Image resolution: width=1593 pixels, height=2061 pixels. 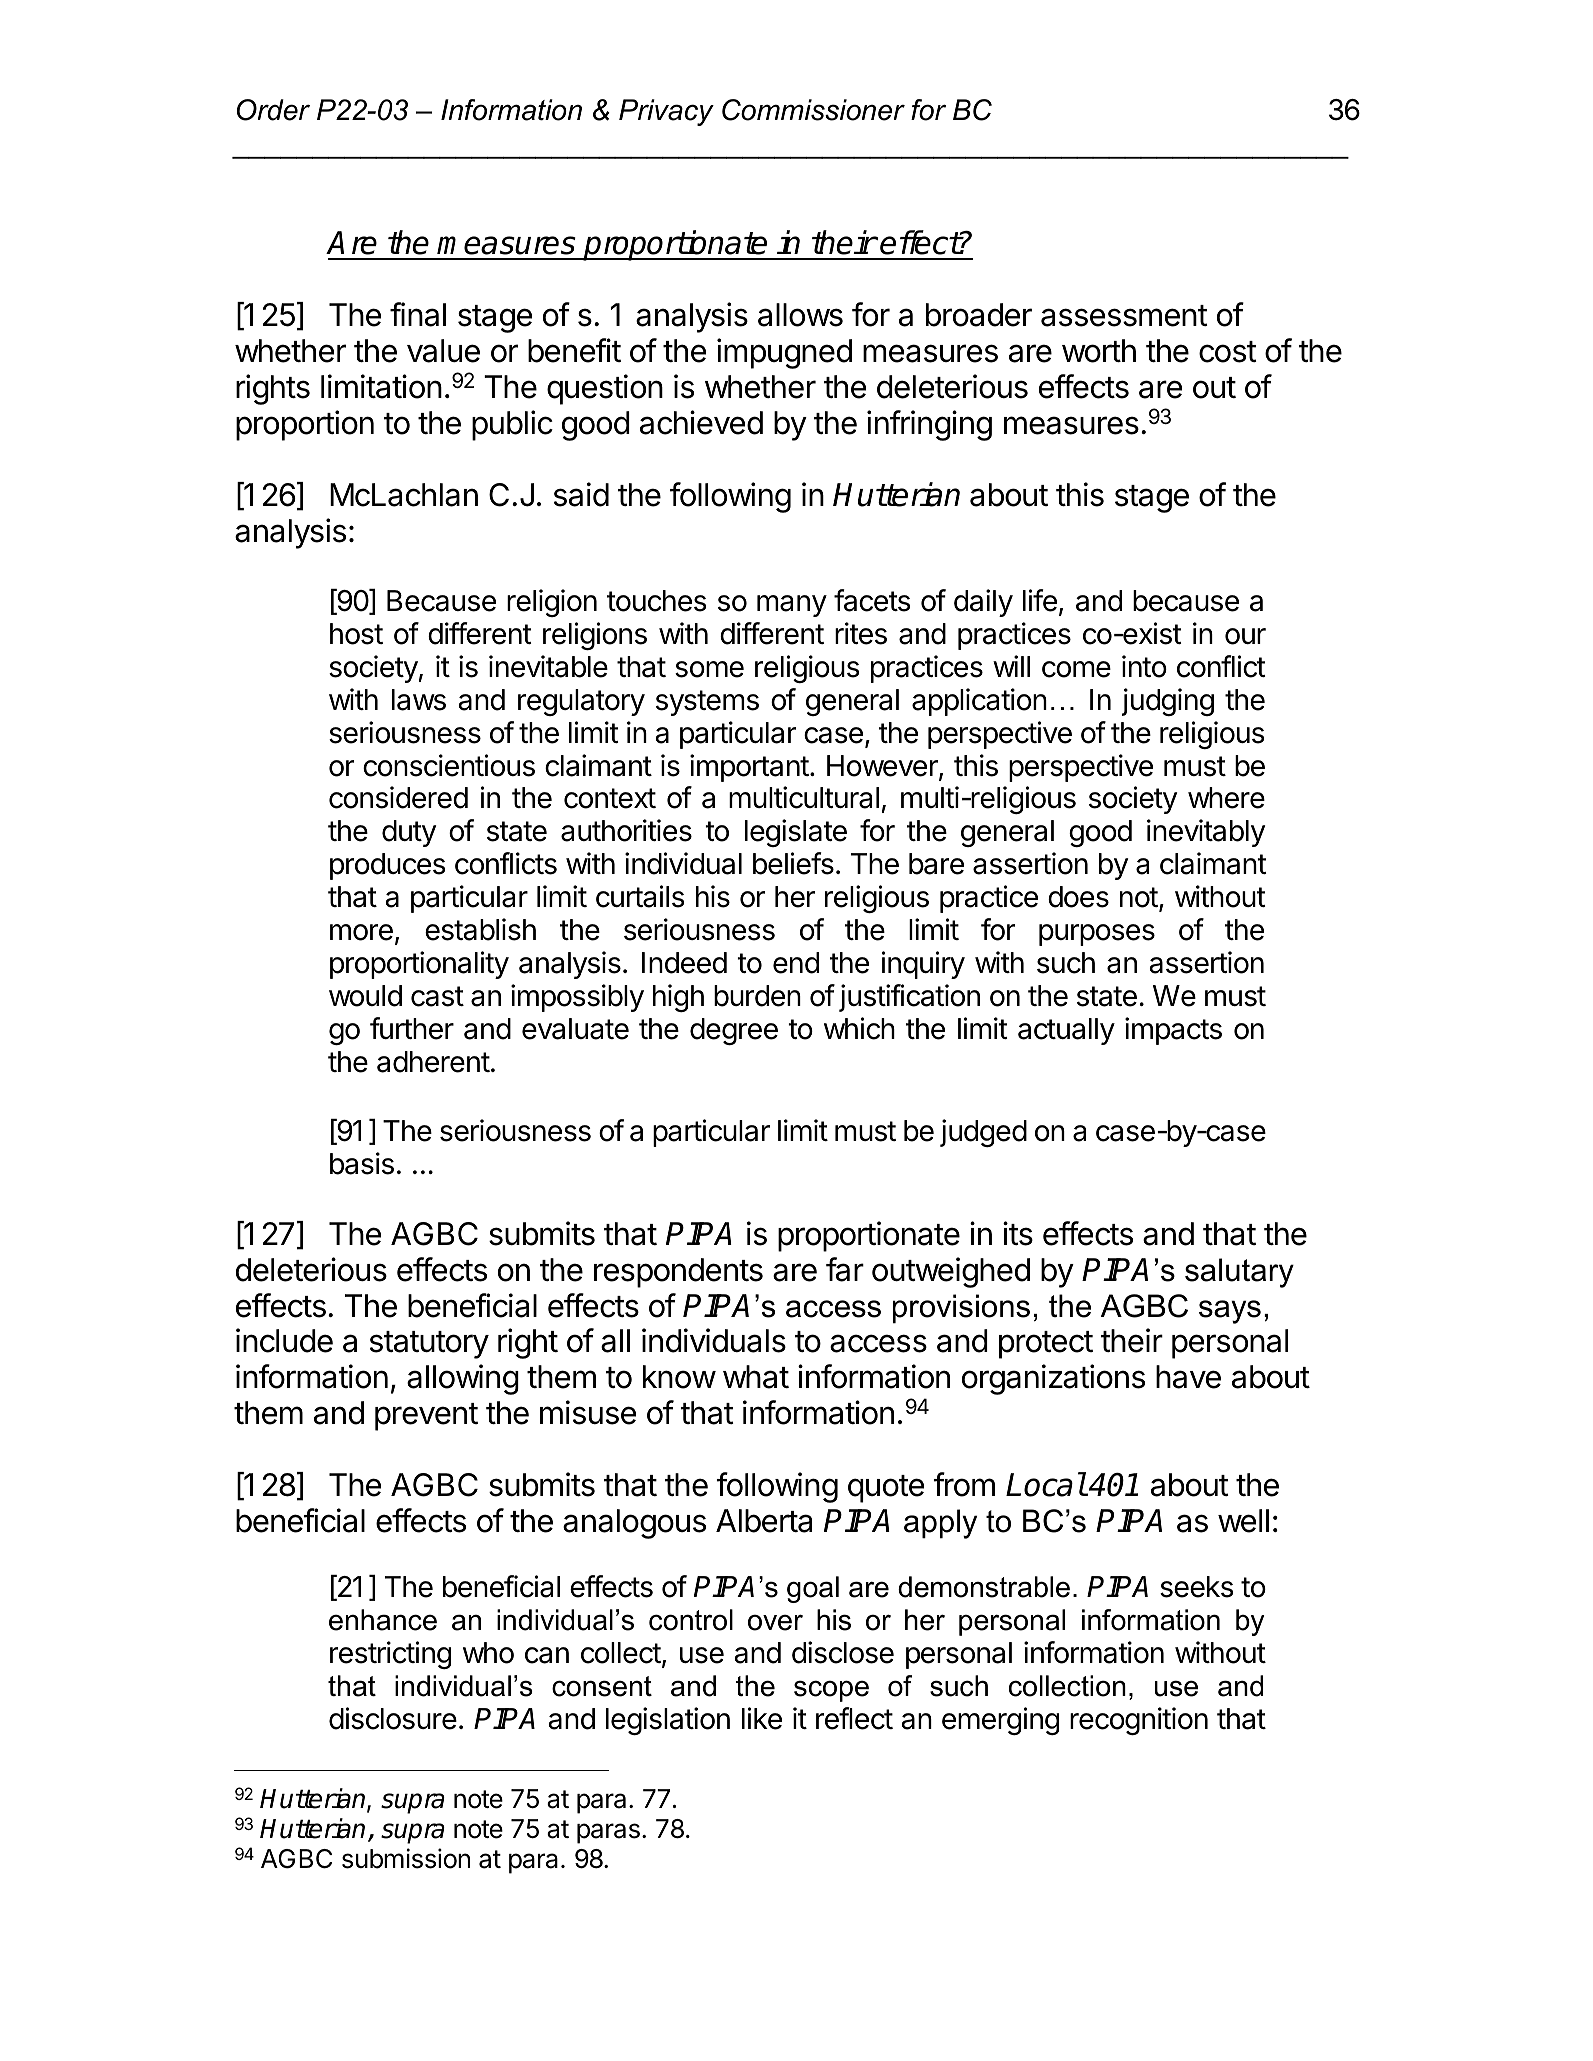 I want to click on recognition, so click(x=1139, y=1721).
